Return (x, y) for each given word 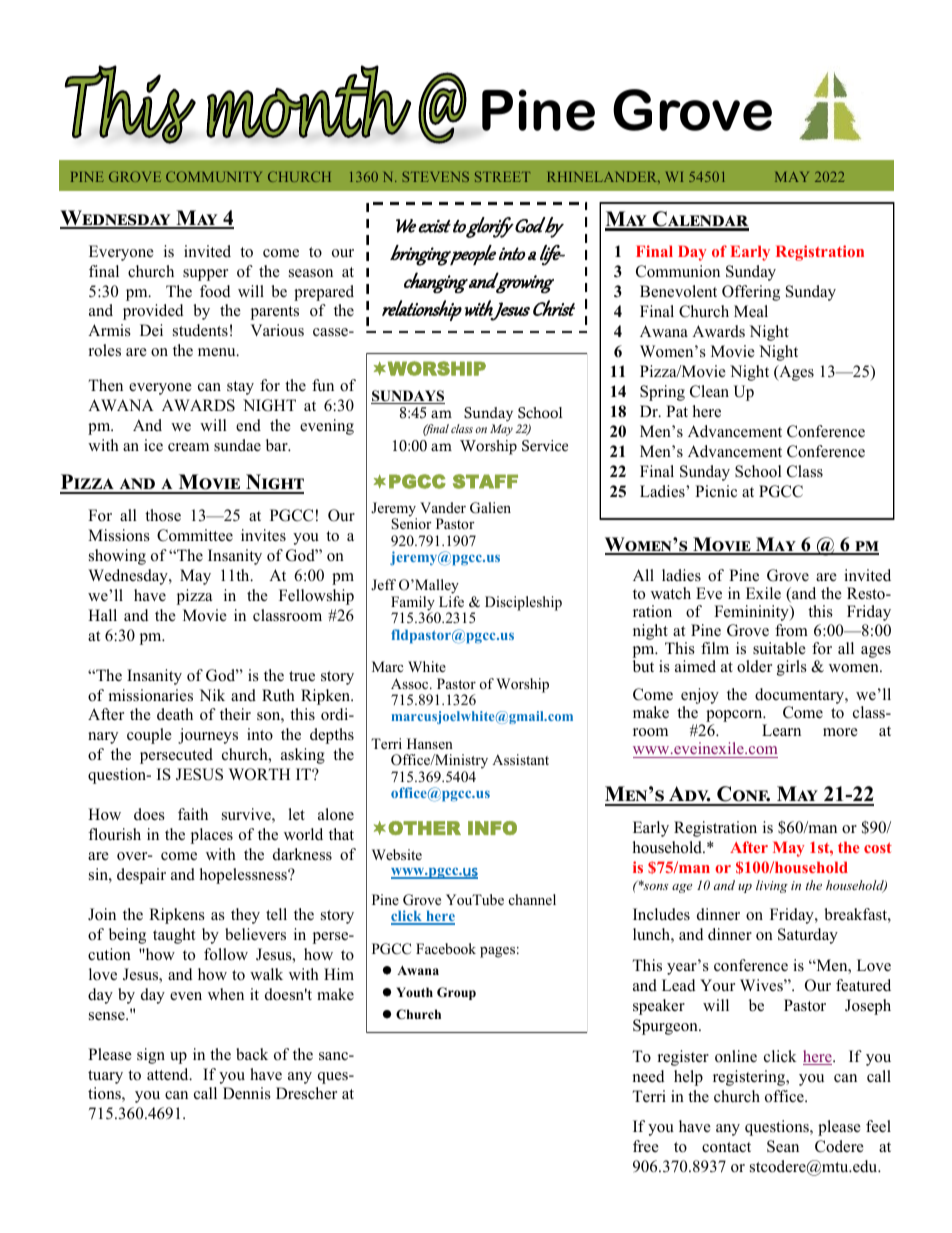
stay (240, 388)
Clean (709, 391)
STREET (502, 176)
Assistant (520, 759)
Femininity (752, 613)
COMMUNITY (214, 176)
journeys (208, 736)
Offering (751, 293)
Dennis (247, 1093)
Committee (195, 535)
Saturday (808, 936)
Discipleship (523, 603)
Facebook (446, 948)
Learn (781, 730)
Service (545, 446)
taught (174, 936)
